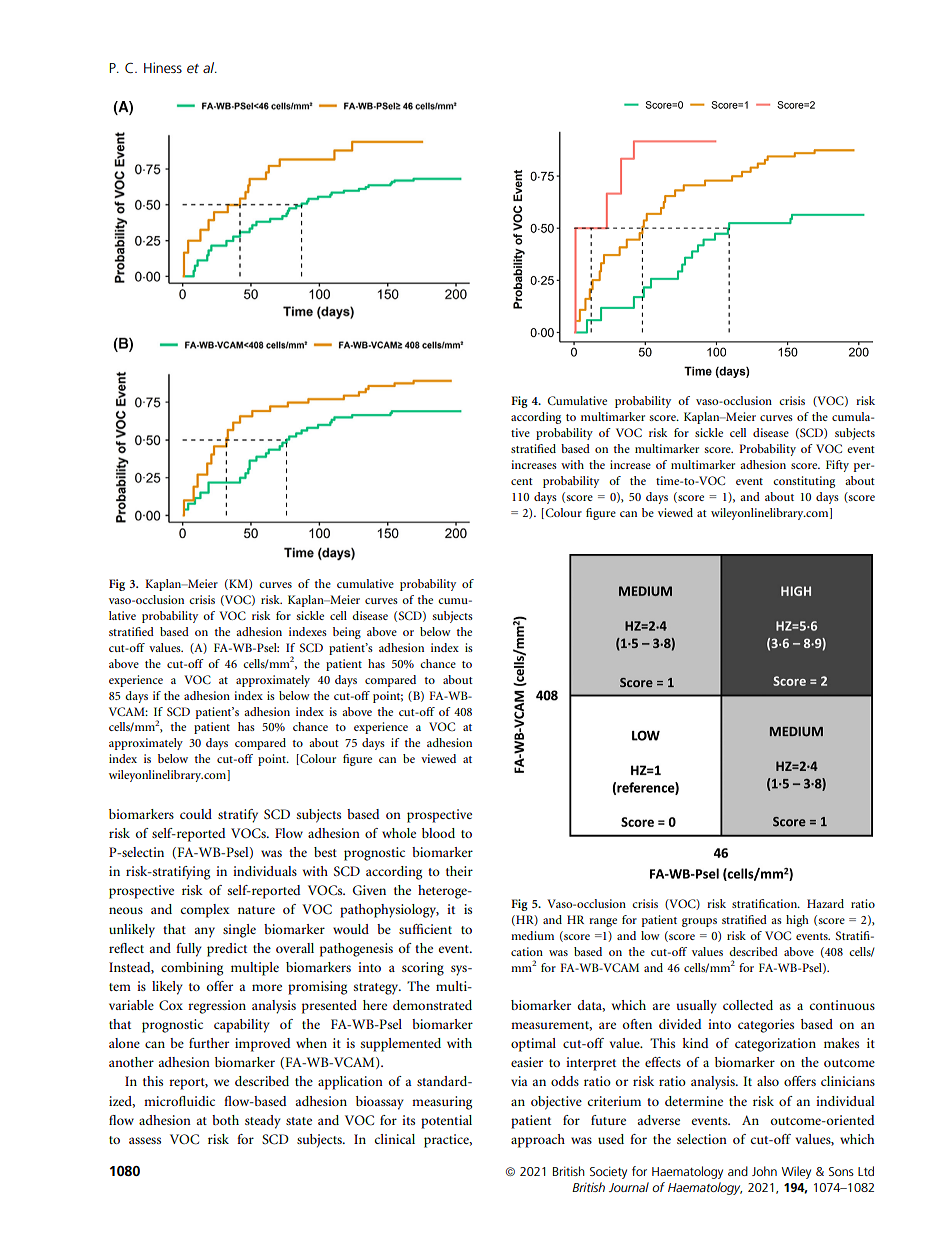 This document has width=952, height=1251. I want to click on Fifty, so click(837, 466).
